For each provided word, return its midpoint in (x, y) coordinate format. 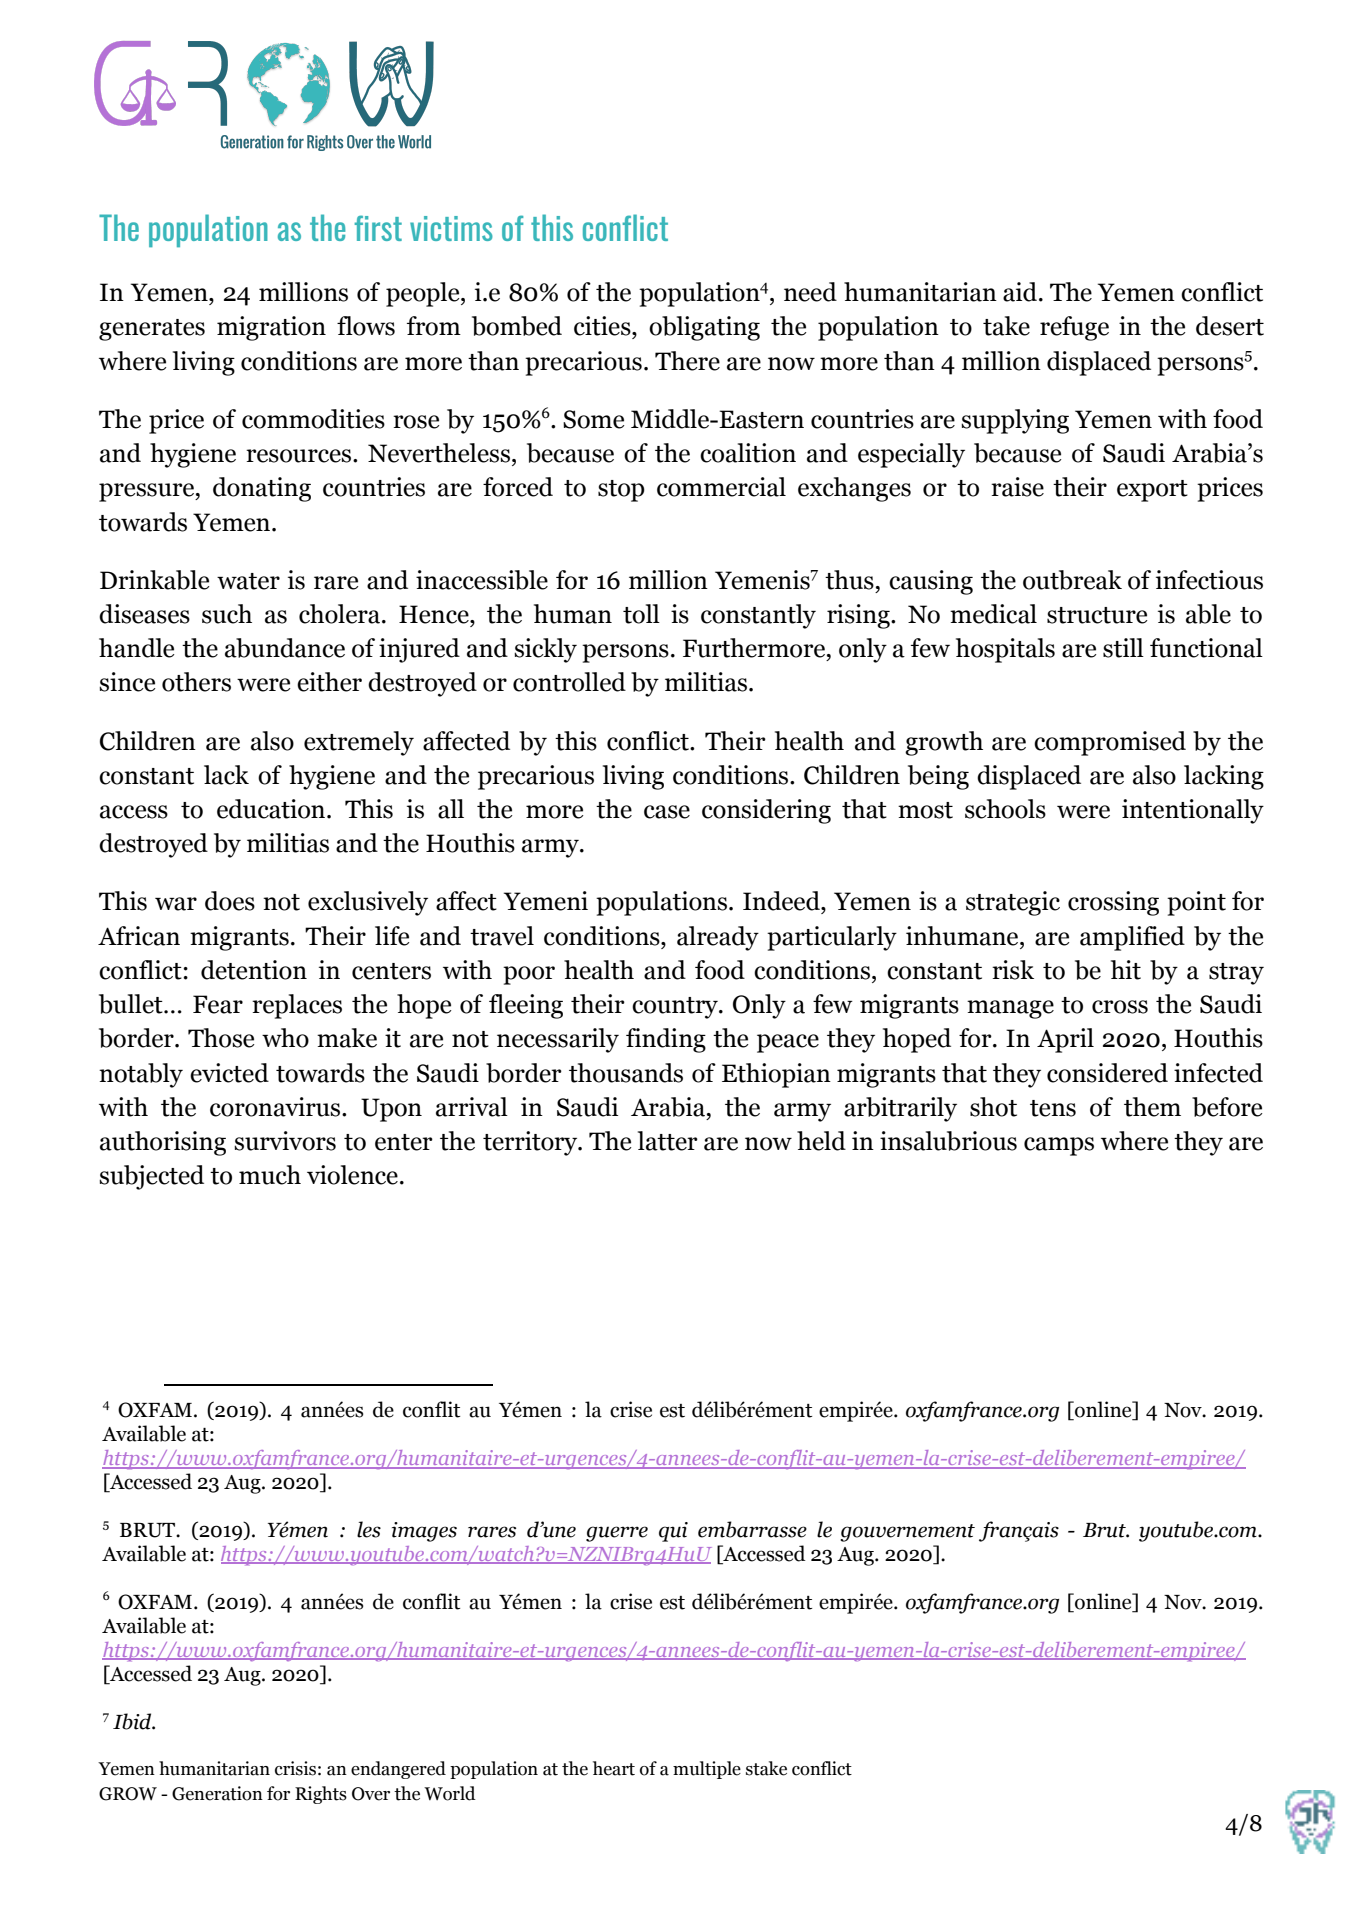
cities (603, 326)
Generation (217, 1793)
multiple (707, 1770)
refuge (1074, 328)
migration (271, 328)
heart (614, 1768)
